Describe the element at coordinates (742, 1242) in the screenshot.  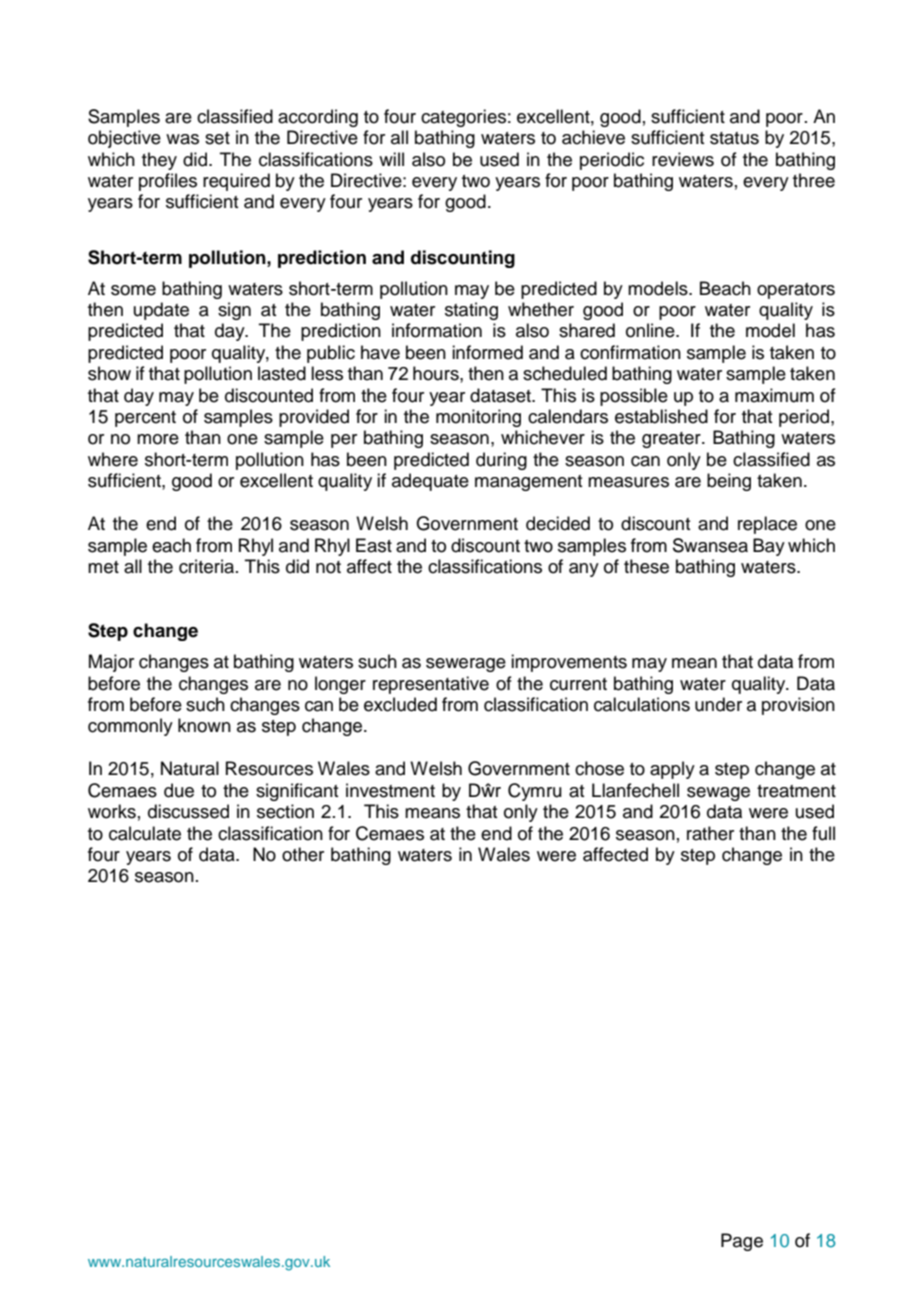
I see `Page` at that location.
